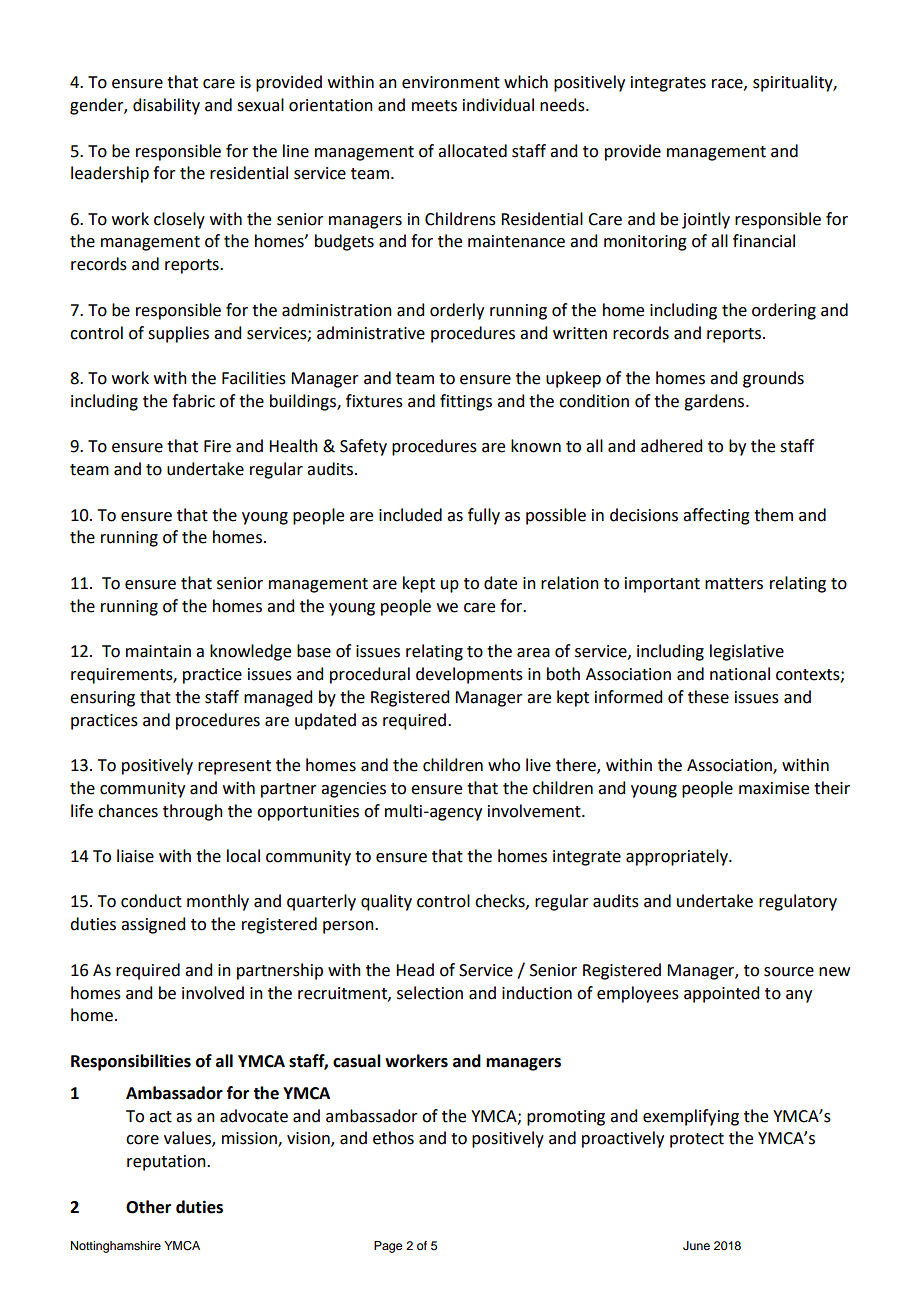  What do you see at coordinates (696, 1246) in the document?
I see `June` at bounding box center [696, 1246].
